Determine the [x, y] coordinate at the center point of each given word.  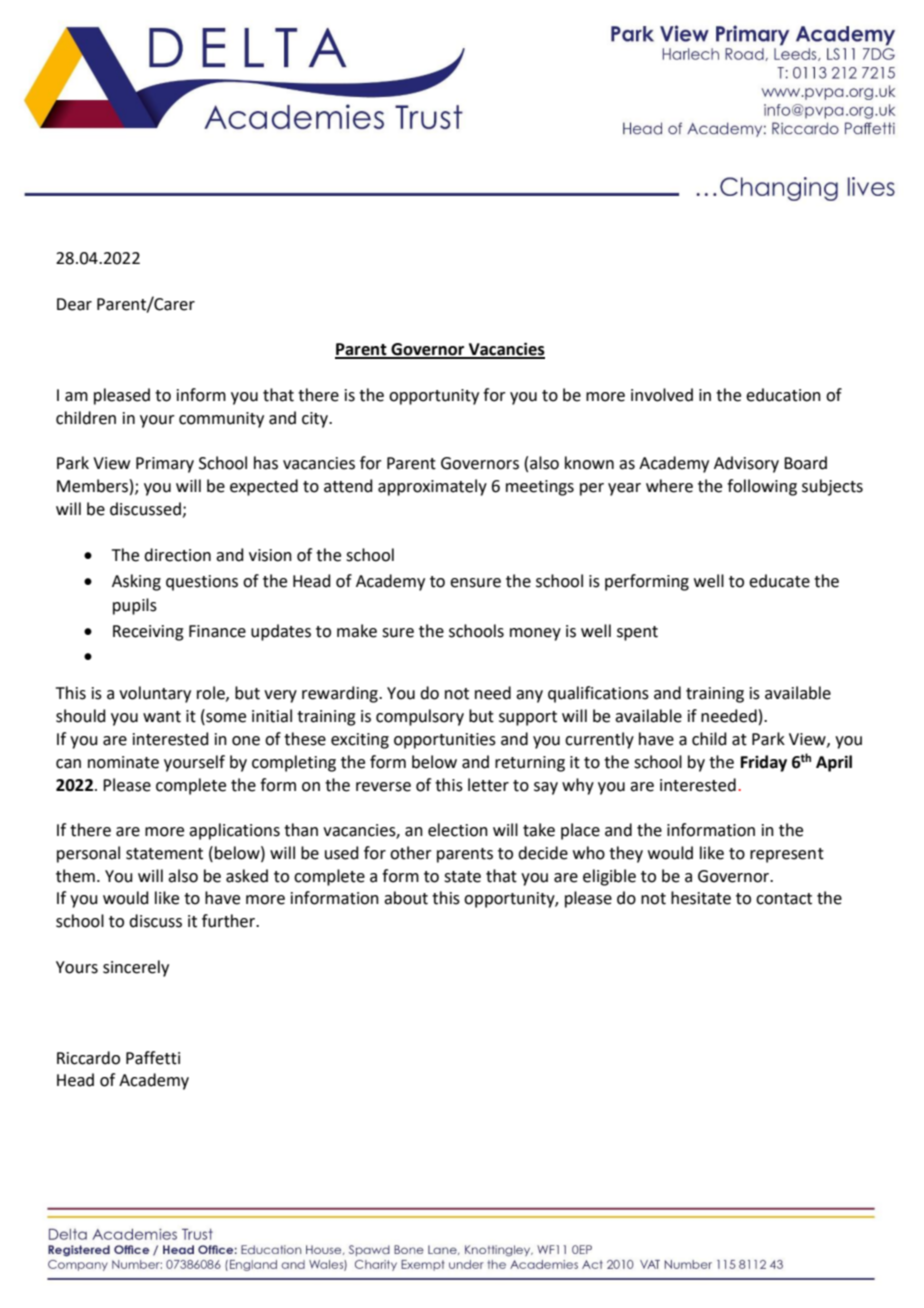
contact [784, 899]
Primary [165, 465]
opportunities [445, 741]
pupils [135, 606]
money [535, 634]
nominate [123, 762]
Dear [74, 304]
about [406, 898]
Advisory [746, 464]
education [783, 395]
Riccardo [88, 1058]
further [230, 921]
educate [779, 581]
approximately [432, 487]
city [316, 420]
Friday [764, 763]
